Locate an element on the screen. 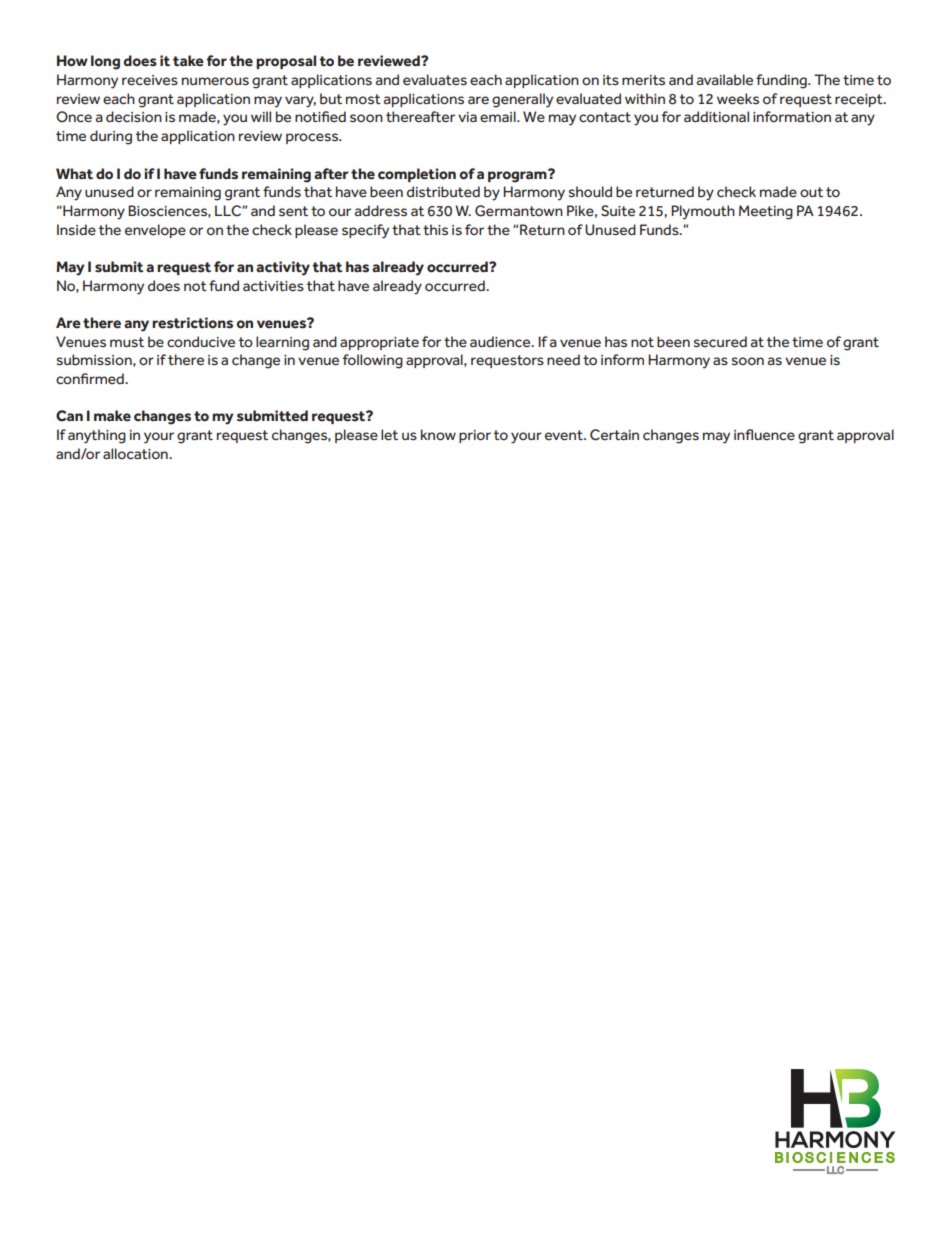 The image size is (952, 1233). allocation is located at coordinates (136, 453).
